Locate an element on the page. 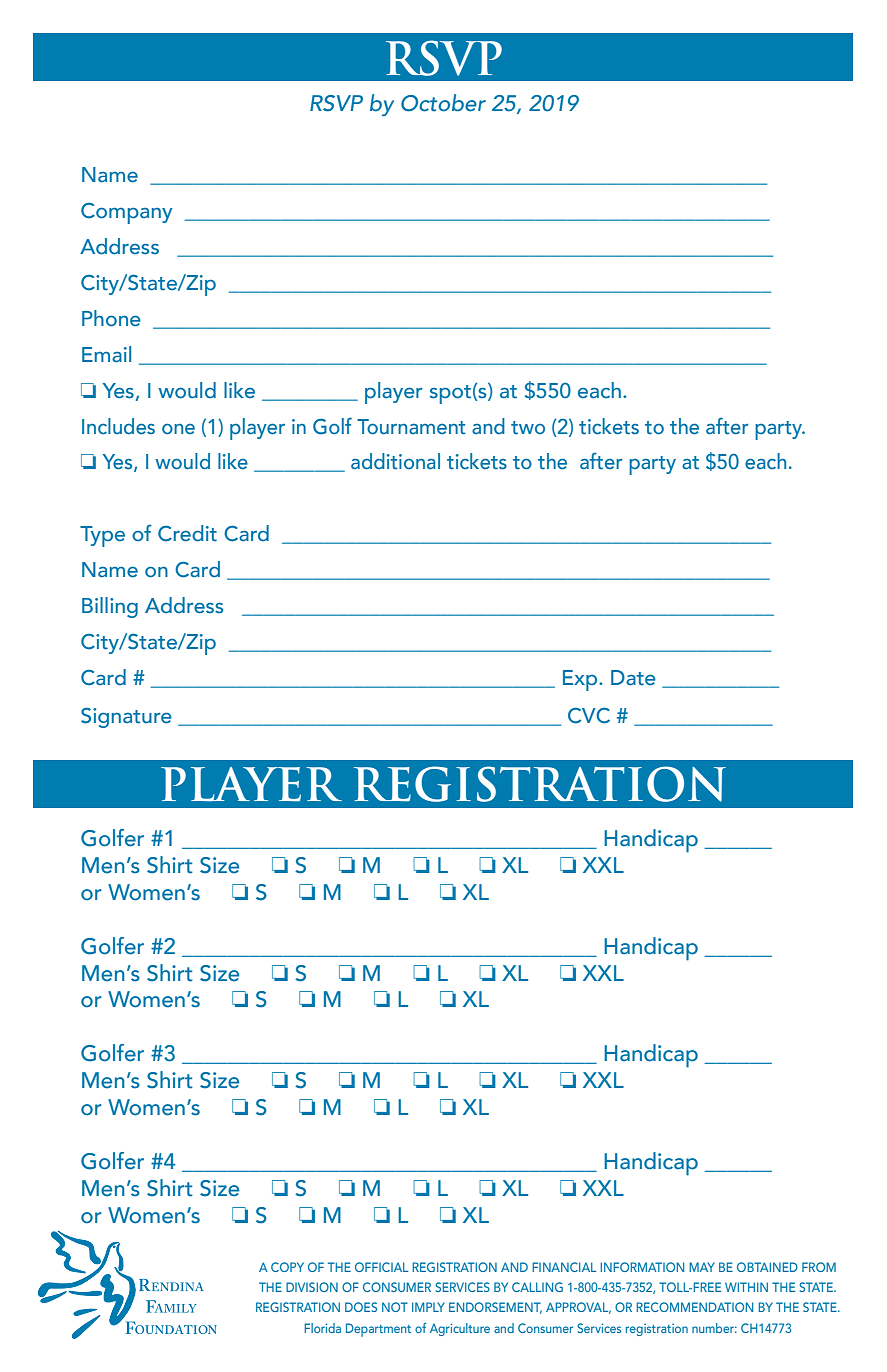 This page has height=1372, width=887. Exp is located at coordinates (581, 680).
